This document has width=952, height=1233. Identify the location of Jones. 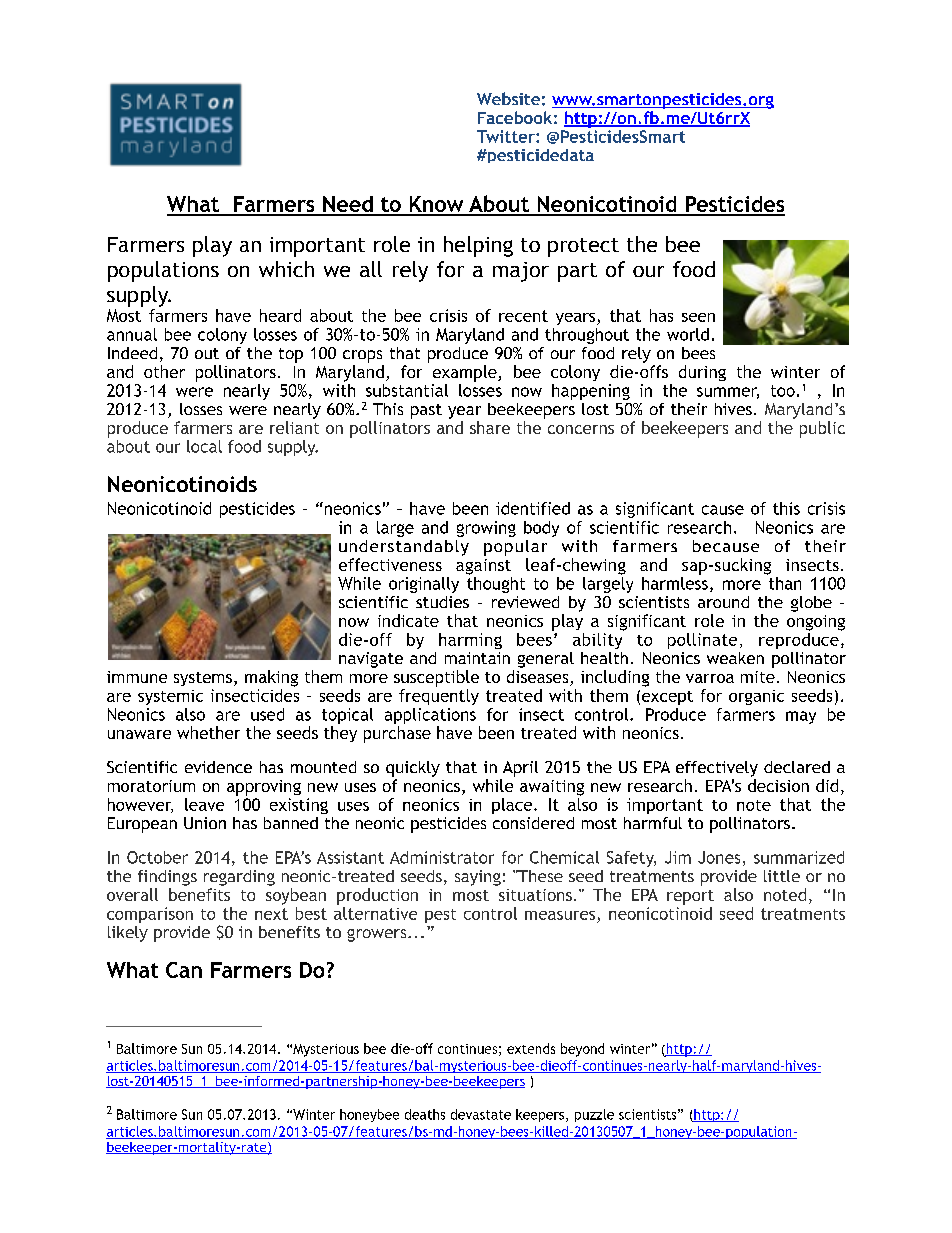
(719, 857).
